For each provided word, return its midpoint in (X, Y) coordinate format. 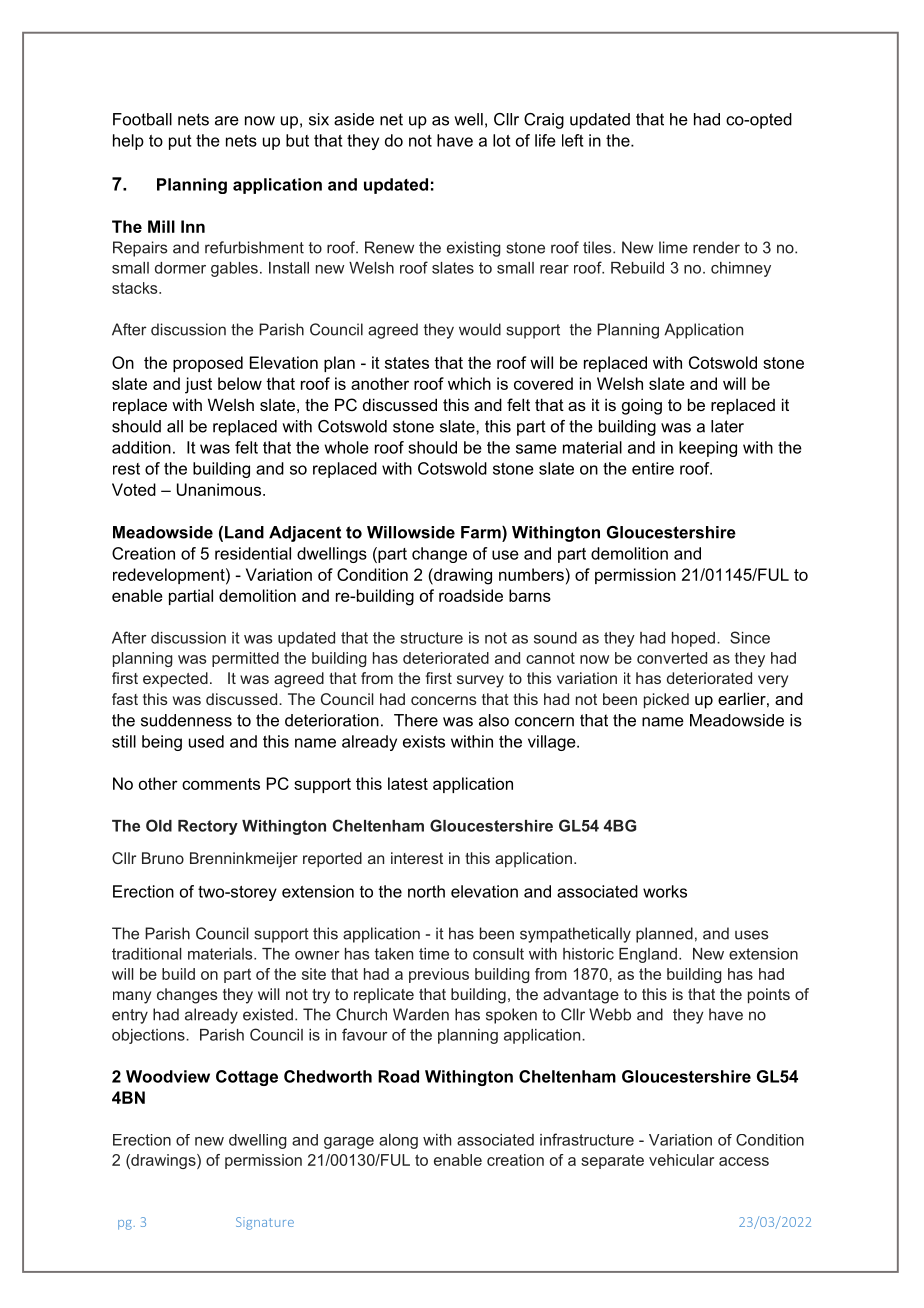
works (665, 891)
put (180, 142)
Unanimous (220, 489)
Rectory (208, 827)
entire (653, 468)
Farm (482, 532)
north (426, 891)
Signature (265, 1223)
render (716, 247)
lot (501, 140)
